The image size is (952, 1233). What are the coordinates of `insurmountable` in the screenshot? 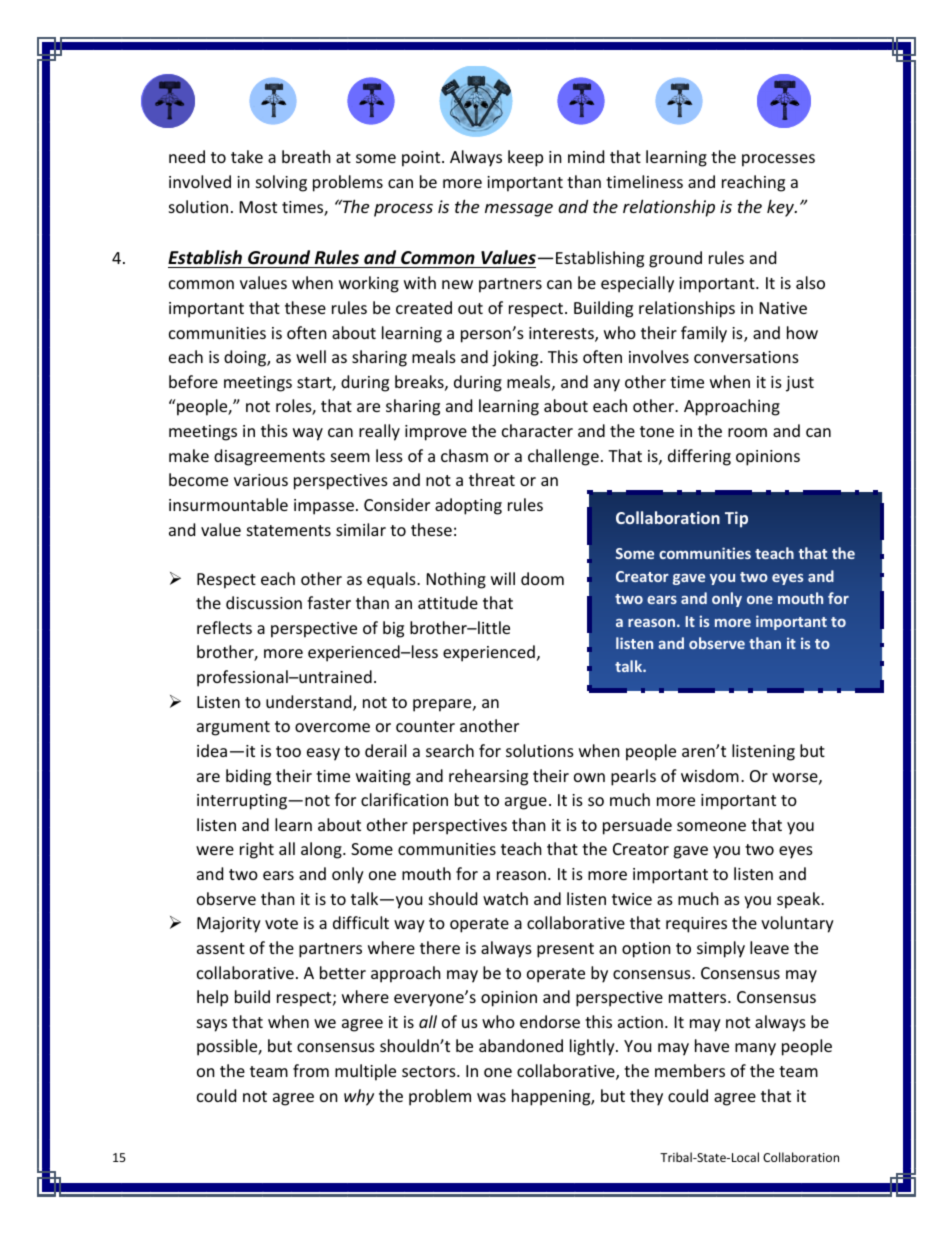 It's located at (228, 504).
